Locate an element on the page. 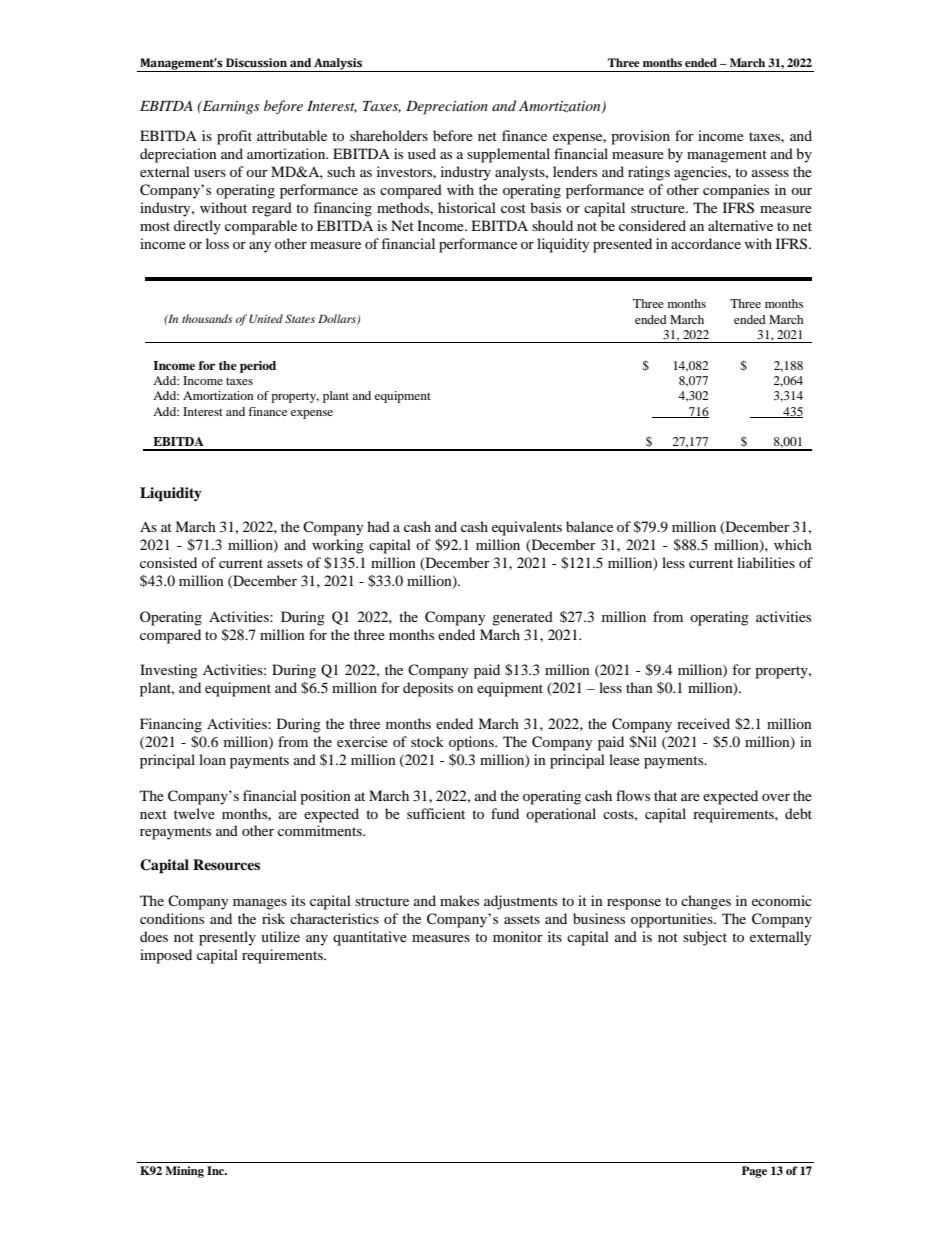 The height and width of the page is (1233, 952). generated is located at coordinates (522, 618).
